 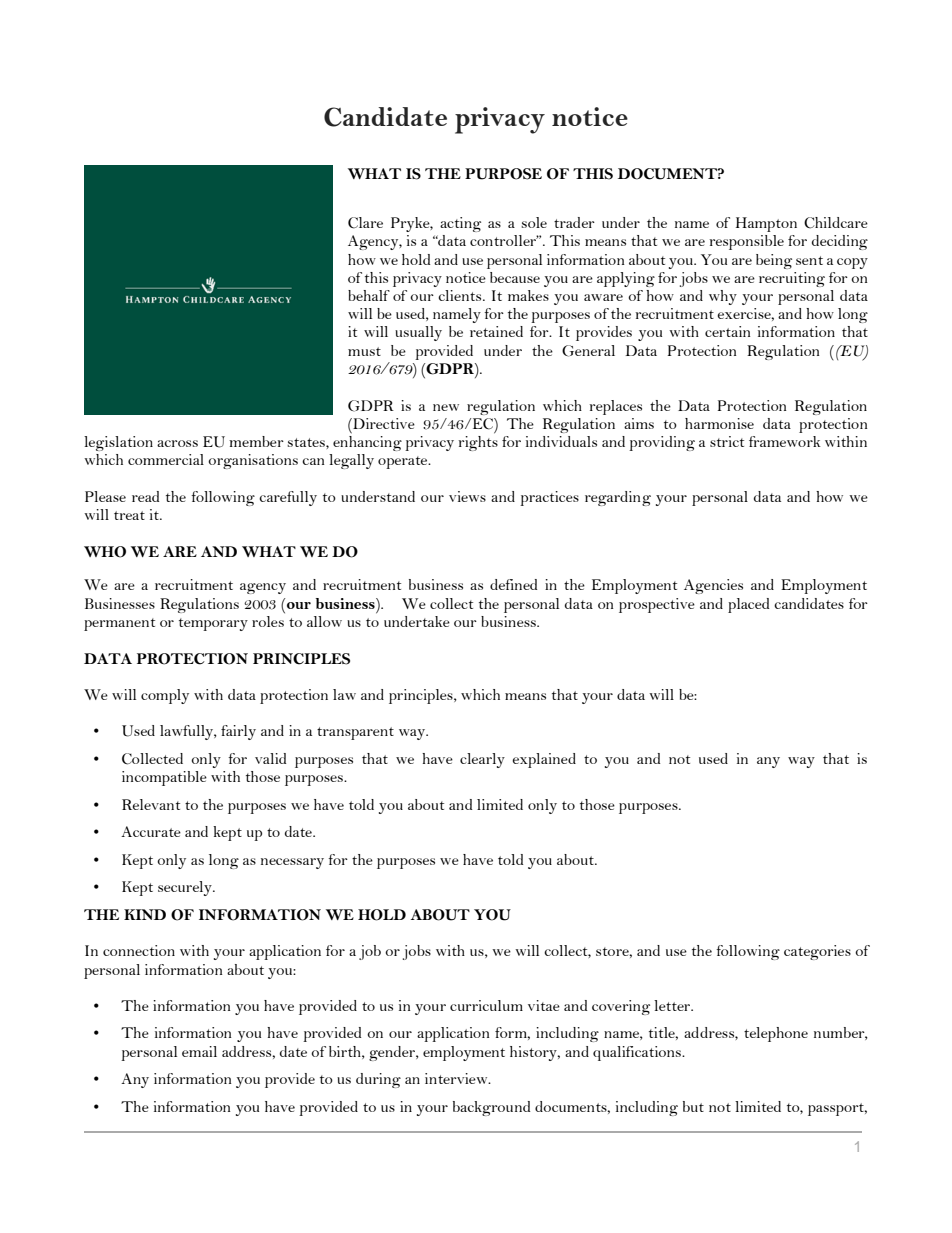 I want to click on email, so click(x=199, y=1051).
